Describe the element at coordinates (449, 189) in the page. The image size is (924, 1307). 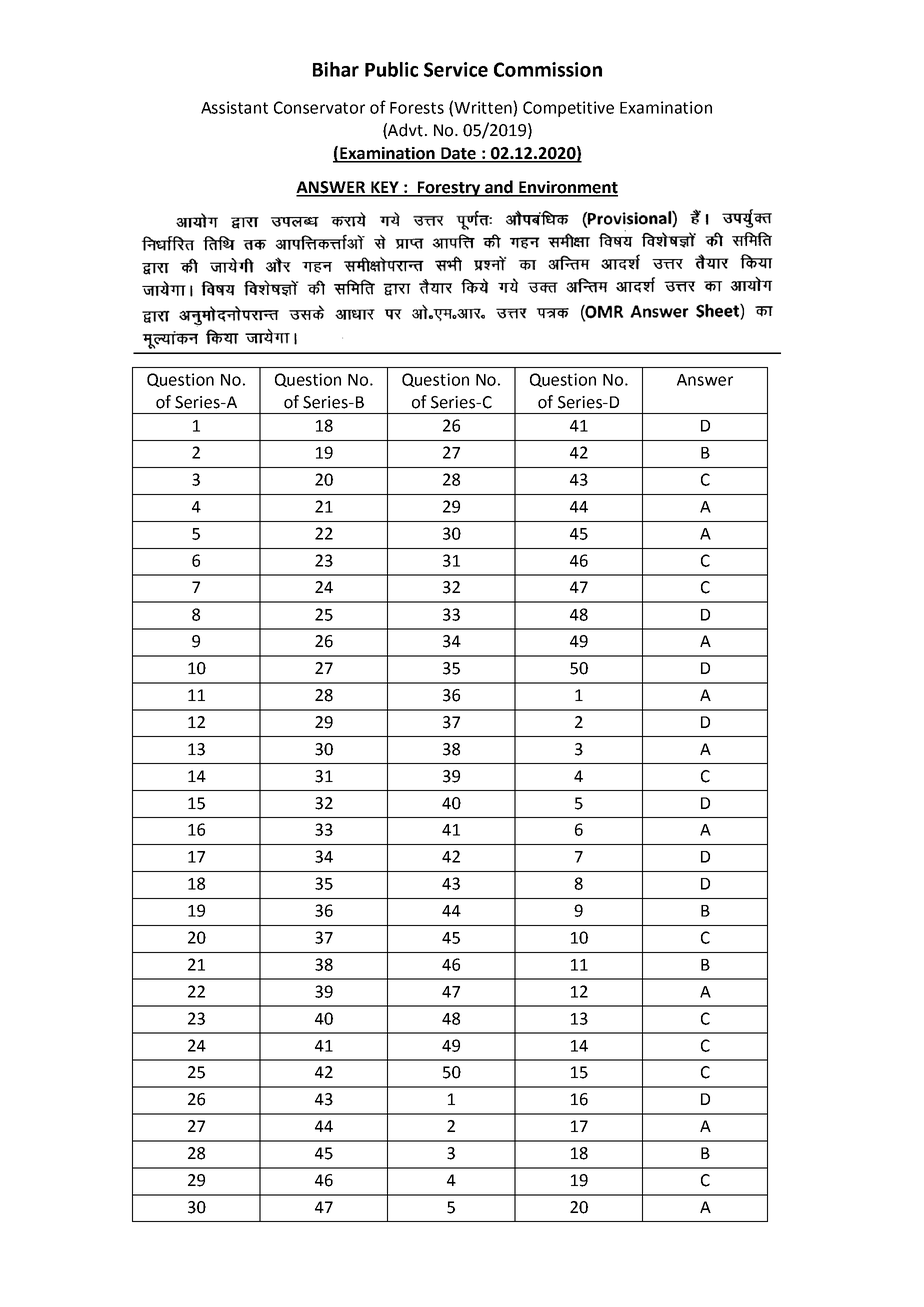
I see `Forestry` at that location.
